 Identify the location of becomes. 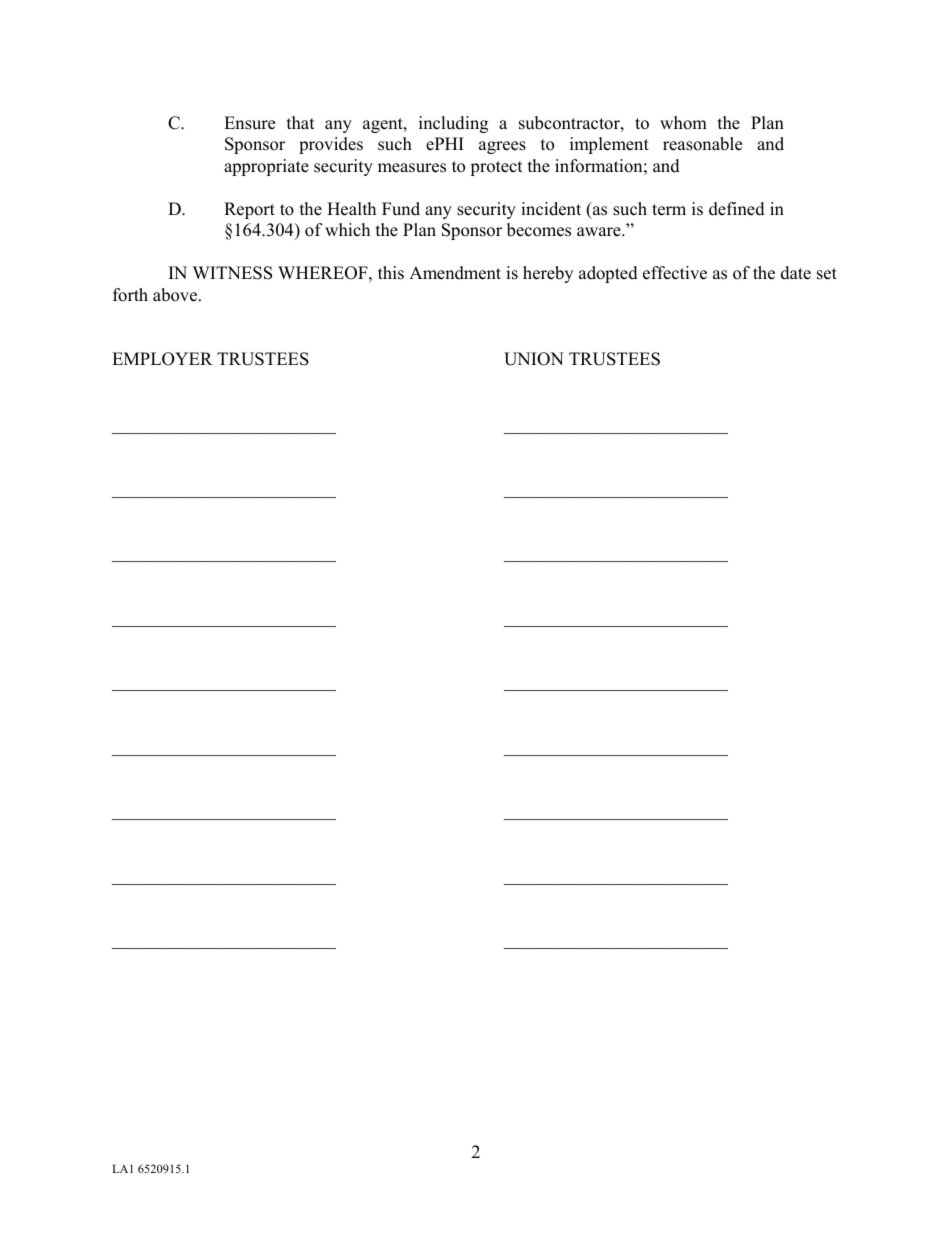
(539, 230).
